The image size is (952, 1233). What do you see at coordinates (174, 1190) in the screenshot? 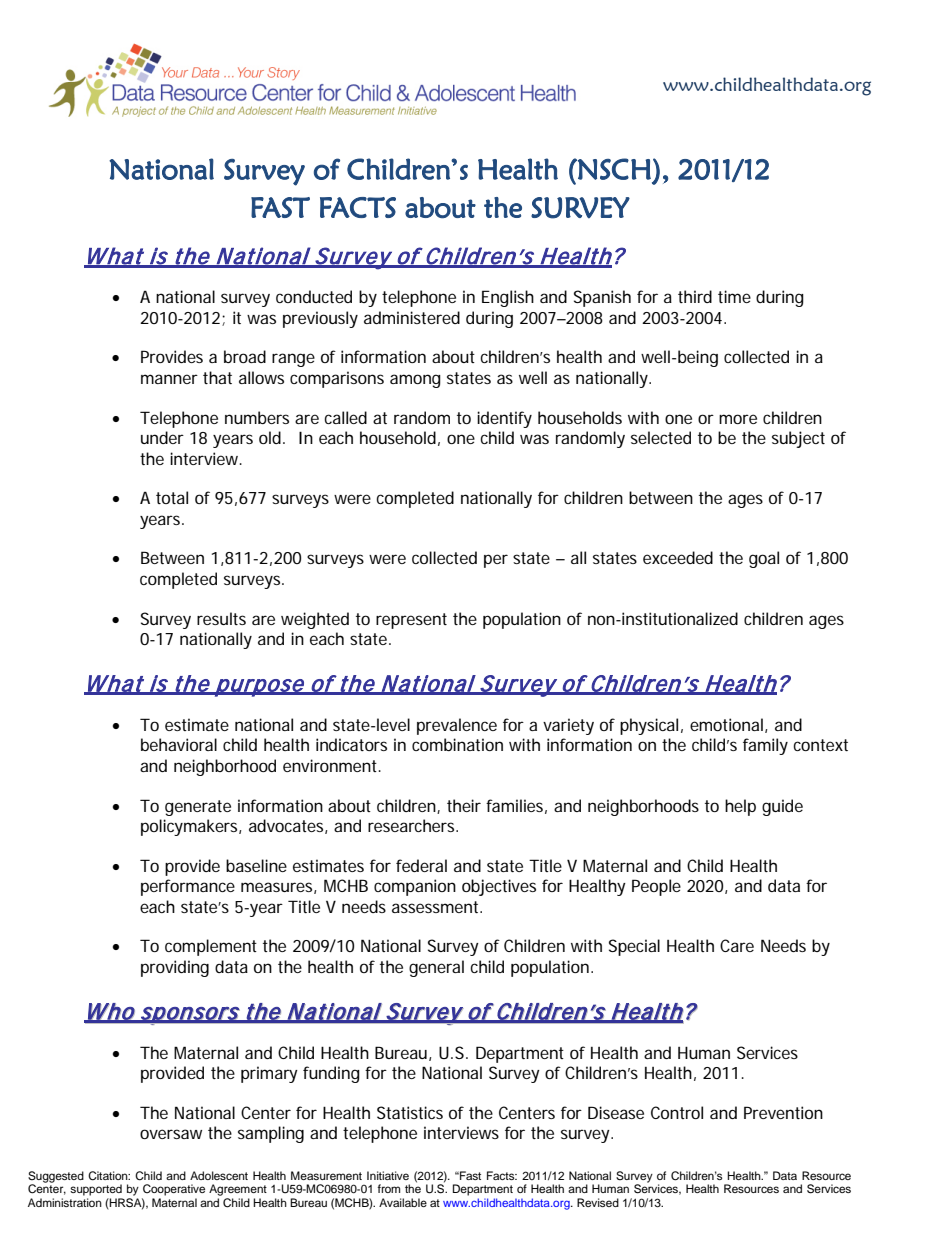
I see `Cooperative` at bounding box center [174, 1190].
